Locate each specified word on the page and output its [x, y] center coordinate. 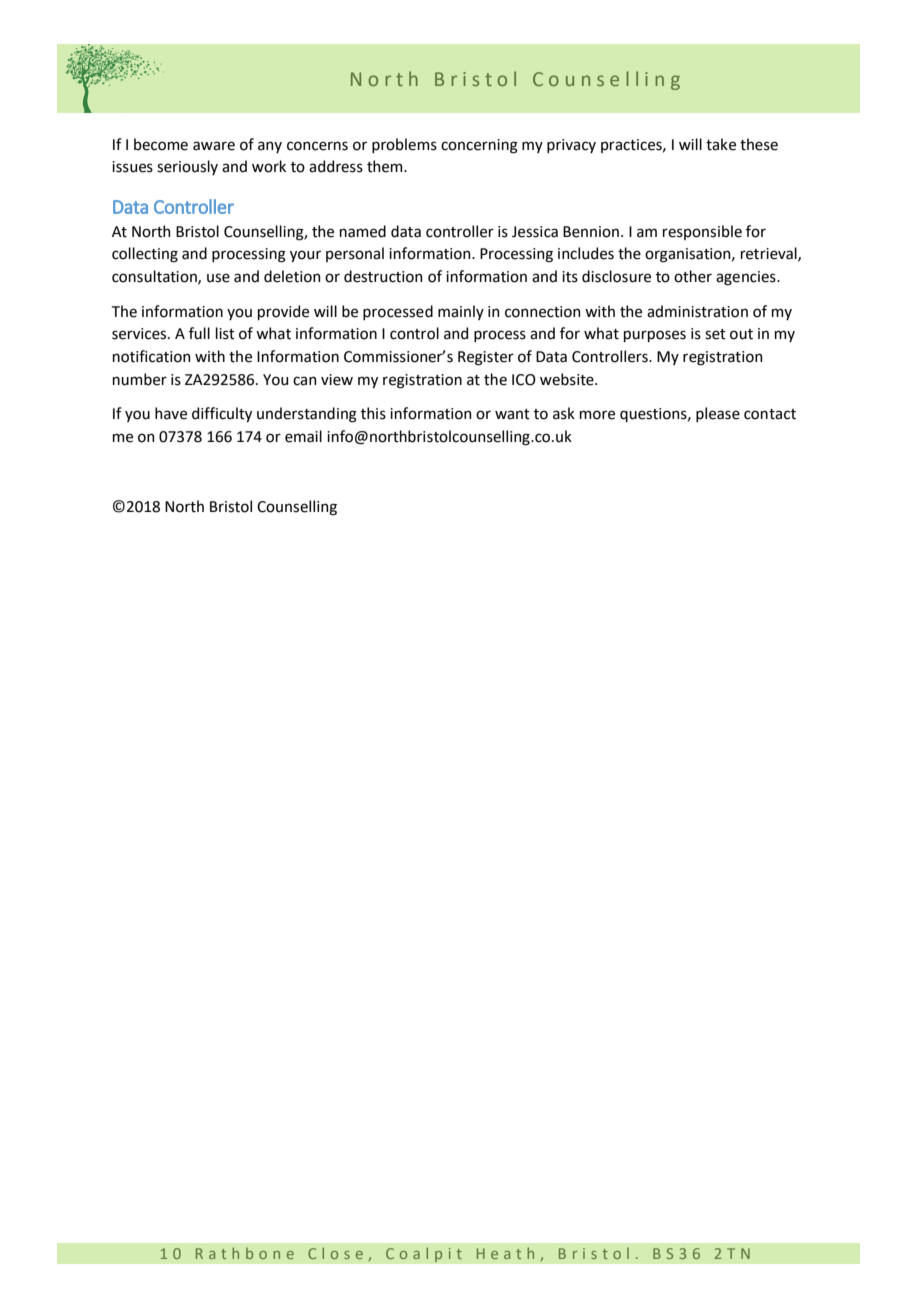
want [512, 414]
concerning [479, 146]
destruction [383, 276]
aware [214, 146]
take [721, 144]
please [718, 414]
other [693, 276]
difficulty [222, 414]
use [218, 278]
